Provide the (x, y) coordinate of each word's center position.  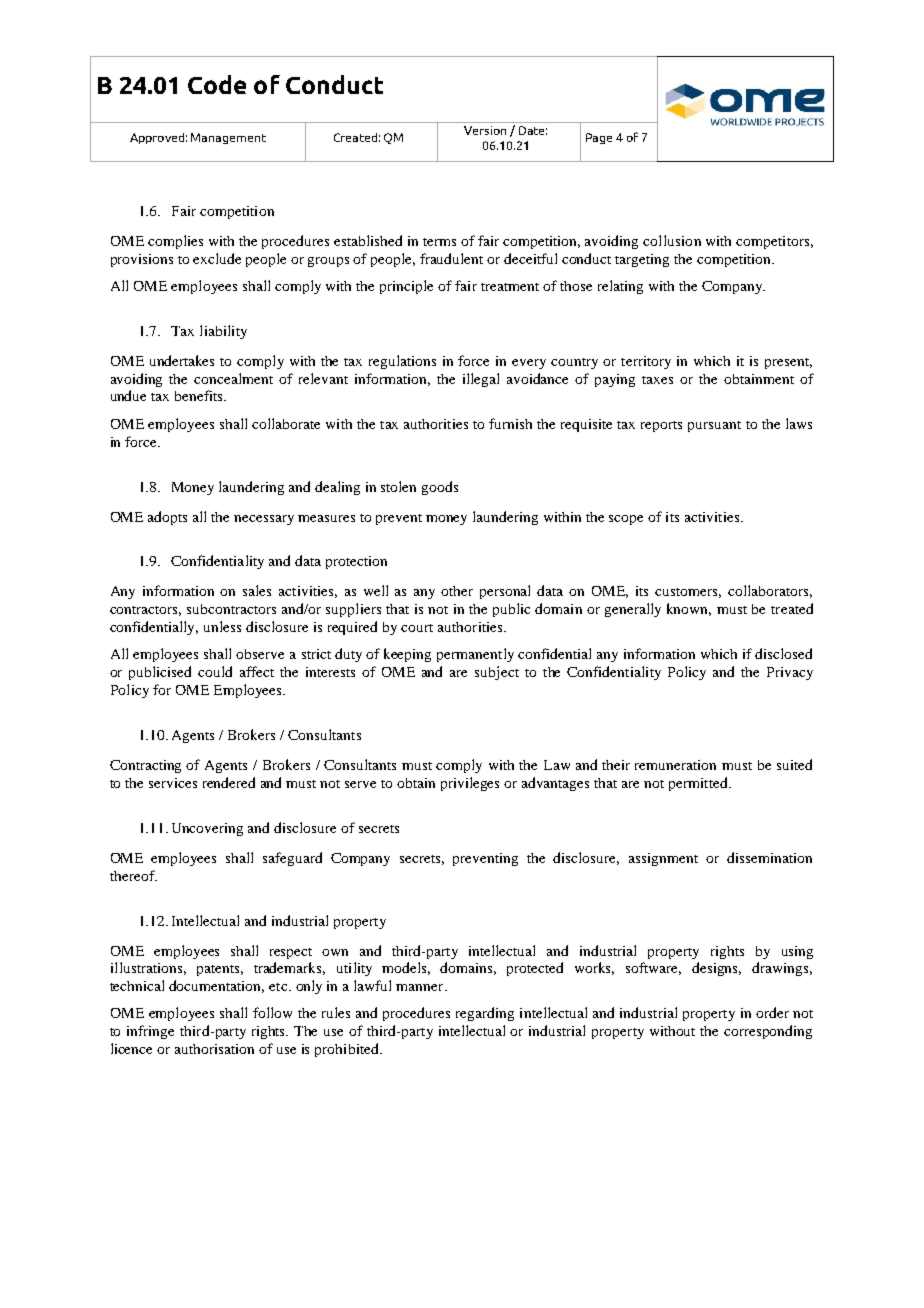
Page (599, 138)
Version (485, 130)
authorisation (214, 1049)
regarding (485, 1014)
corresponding (768, 1032)
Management (228, 138)
